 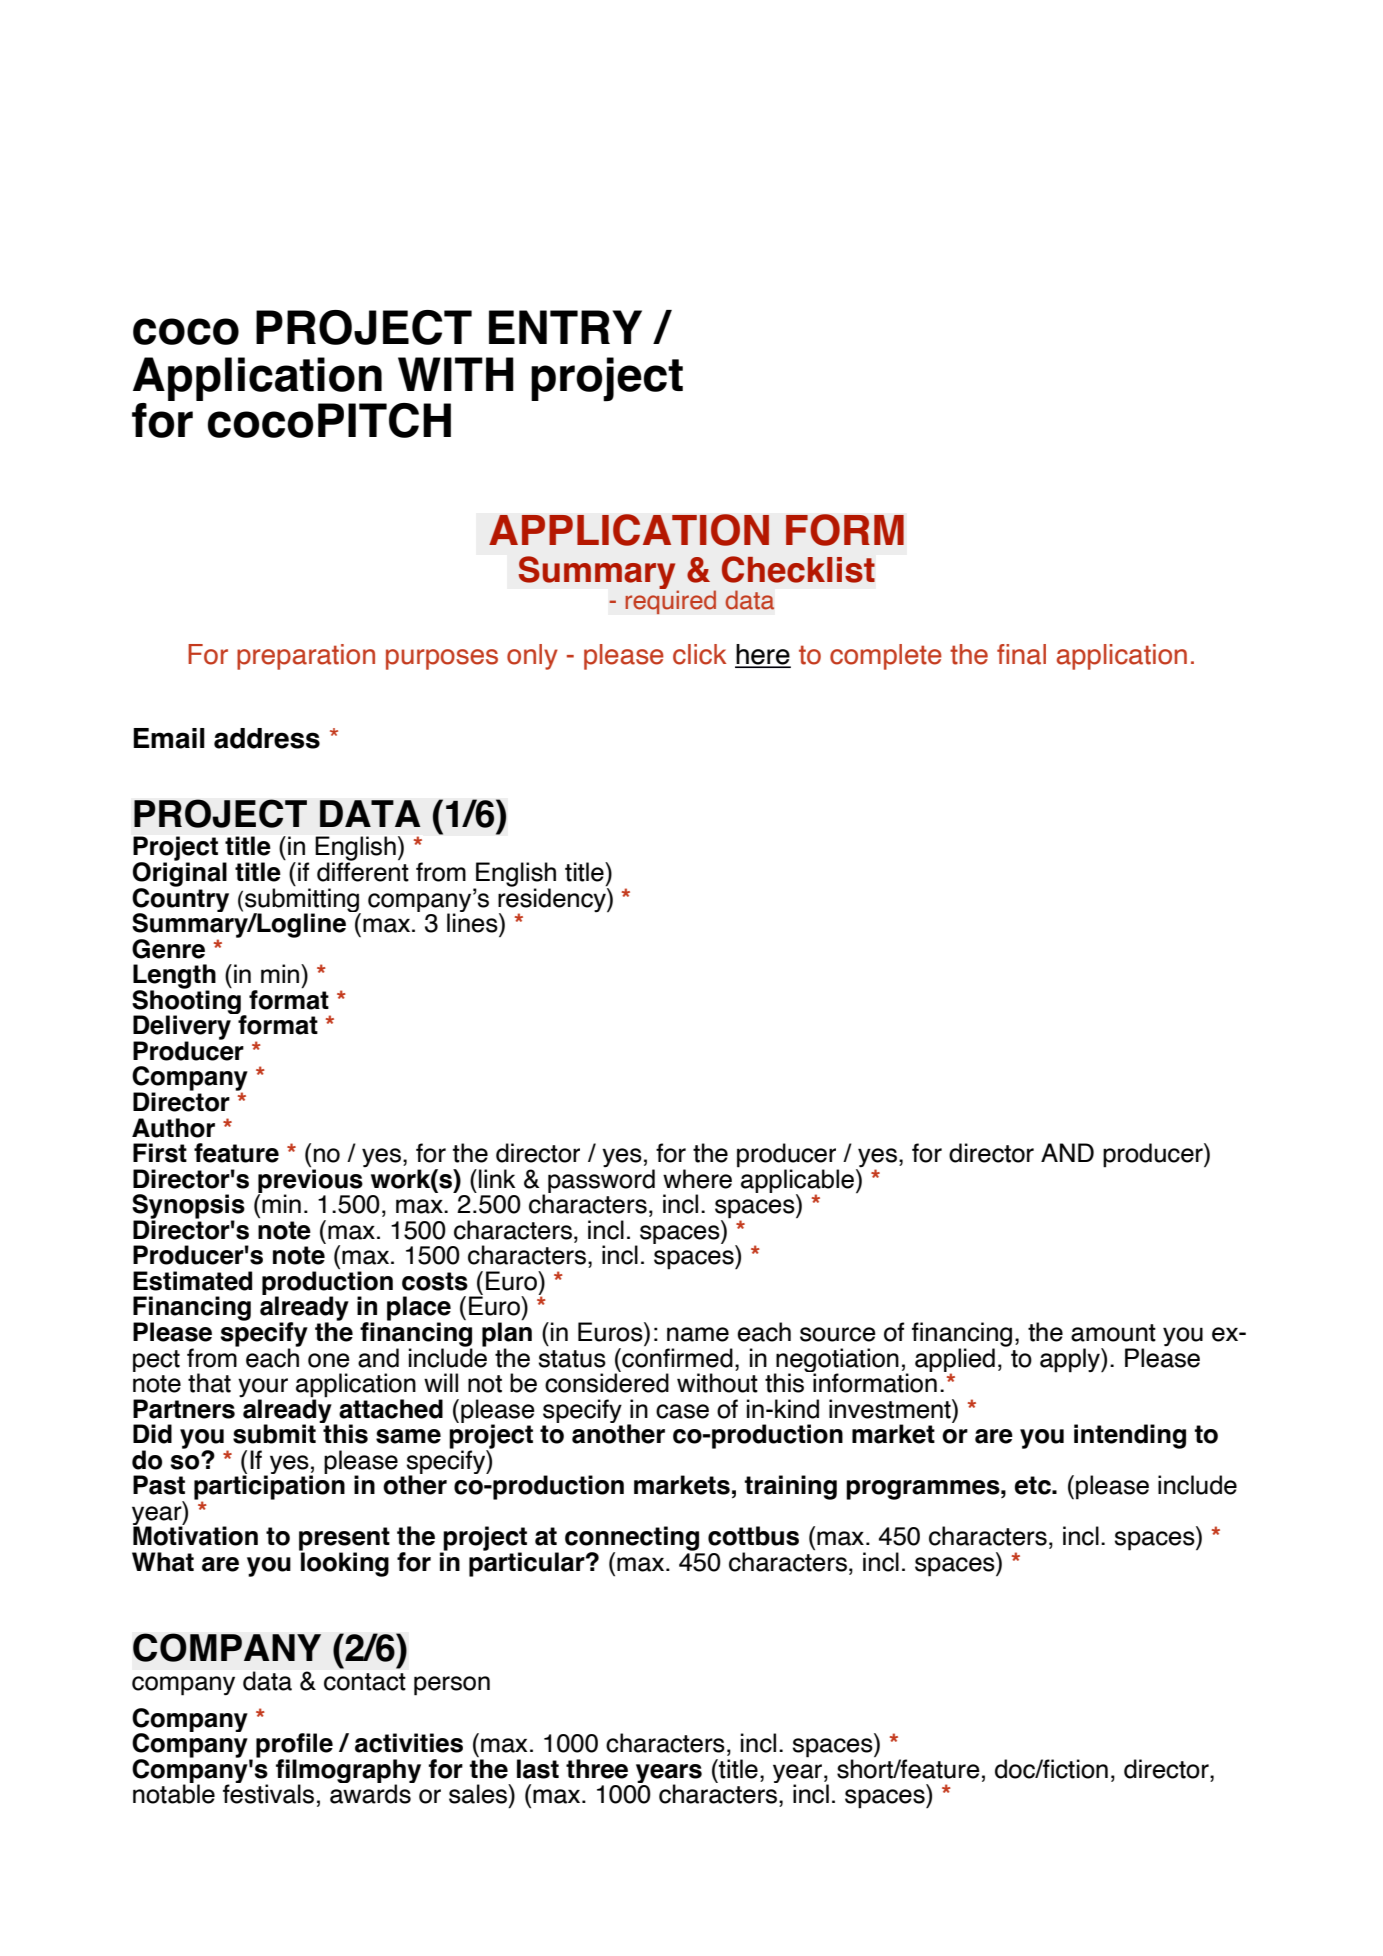 I want to click on final, so click(x=1021, y=654).
